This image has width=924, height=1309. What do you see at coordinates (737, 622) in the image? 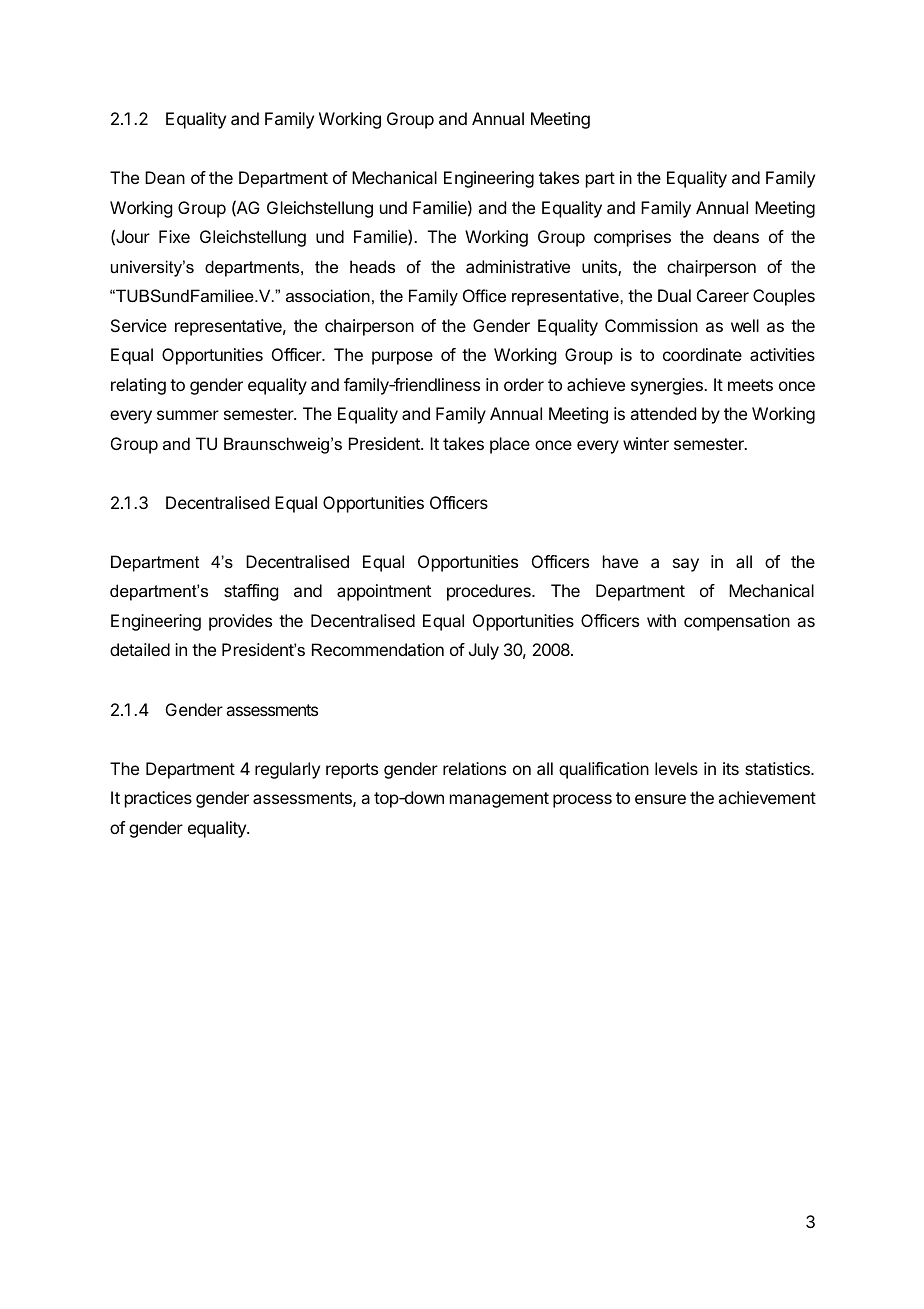
I see `compensation` at bounding box center [737, 622].
